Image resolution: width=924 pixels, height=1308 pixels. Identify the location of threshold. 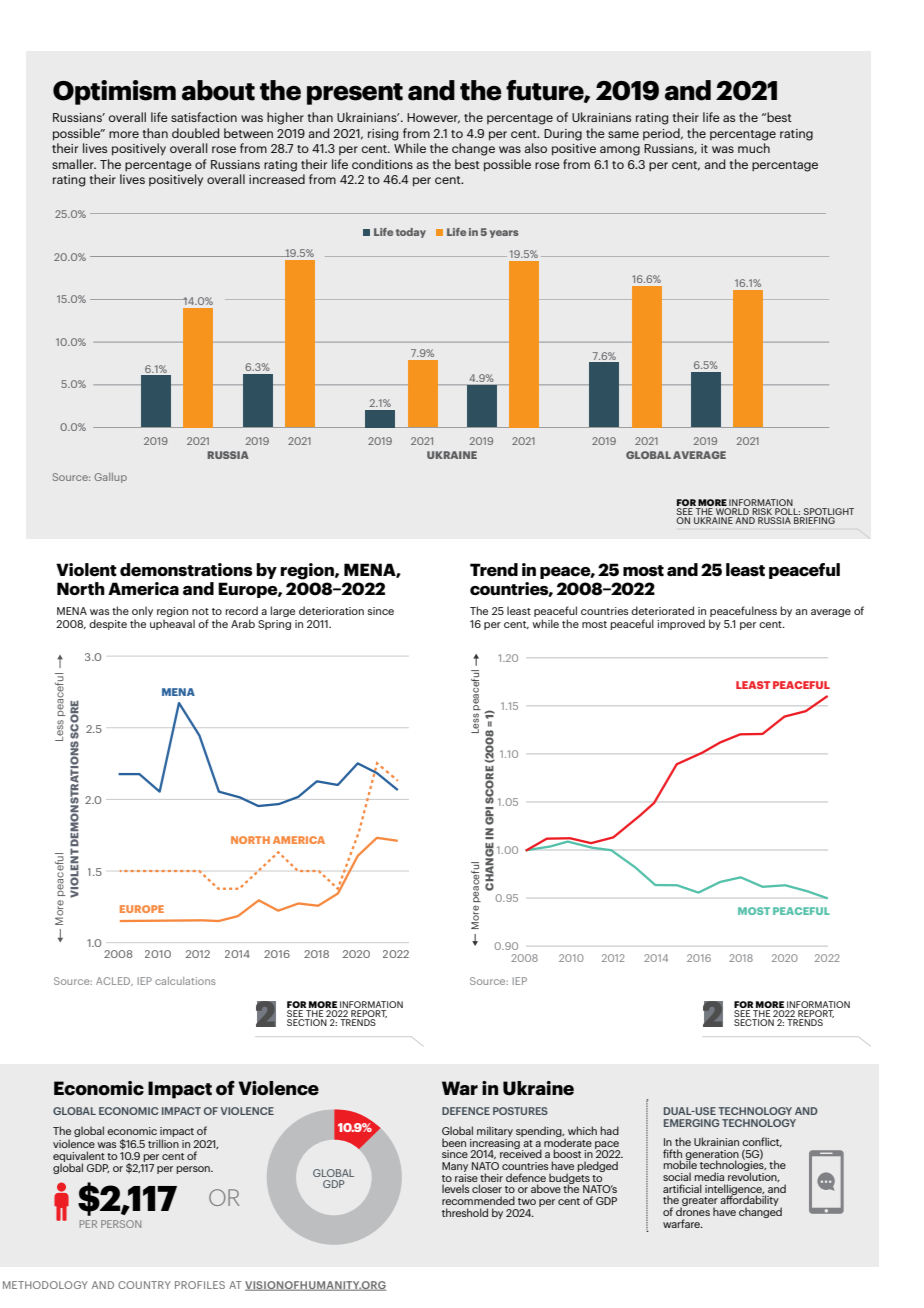
(465, 1212).
